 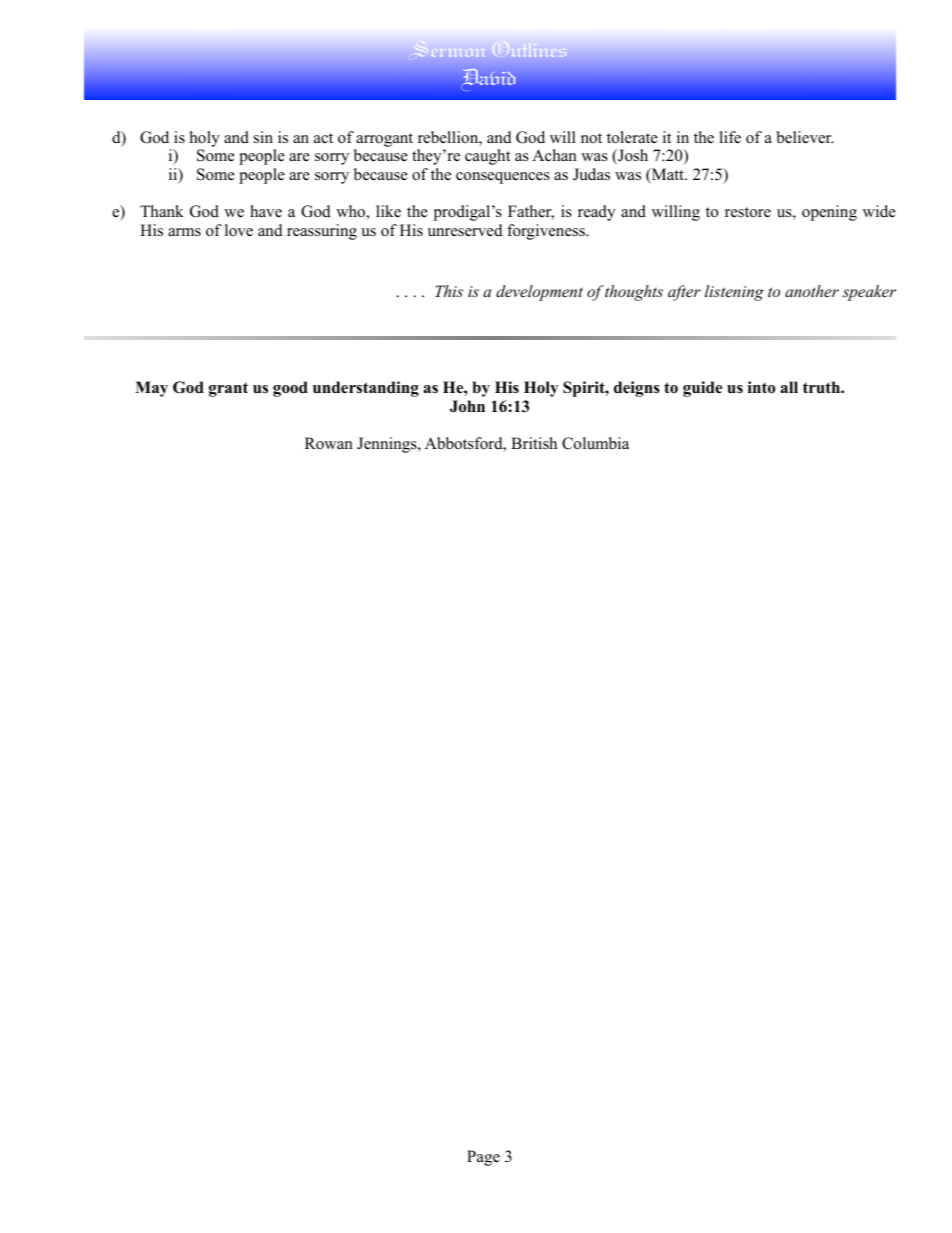 What do you see at coordinates (329, 443) in the screenshot?
I see `Rowan` at bounding box center [329, 443].
